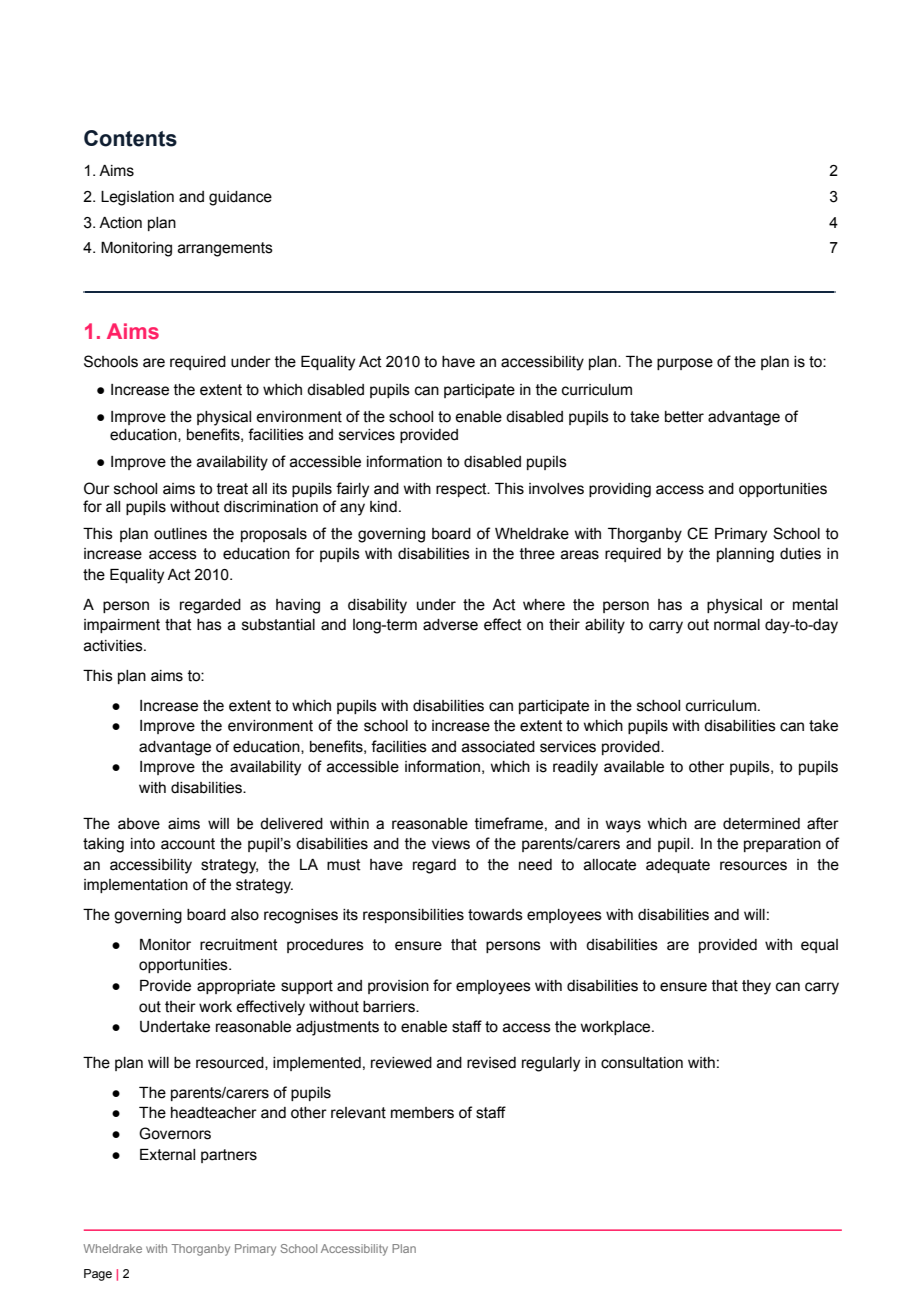  What do you see at coordinates (236, 987) in the screenshot?
I see `appropriate` at bounding box center [236, 987].
